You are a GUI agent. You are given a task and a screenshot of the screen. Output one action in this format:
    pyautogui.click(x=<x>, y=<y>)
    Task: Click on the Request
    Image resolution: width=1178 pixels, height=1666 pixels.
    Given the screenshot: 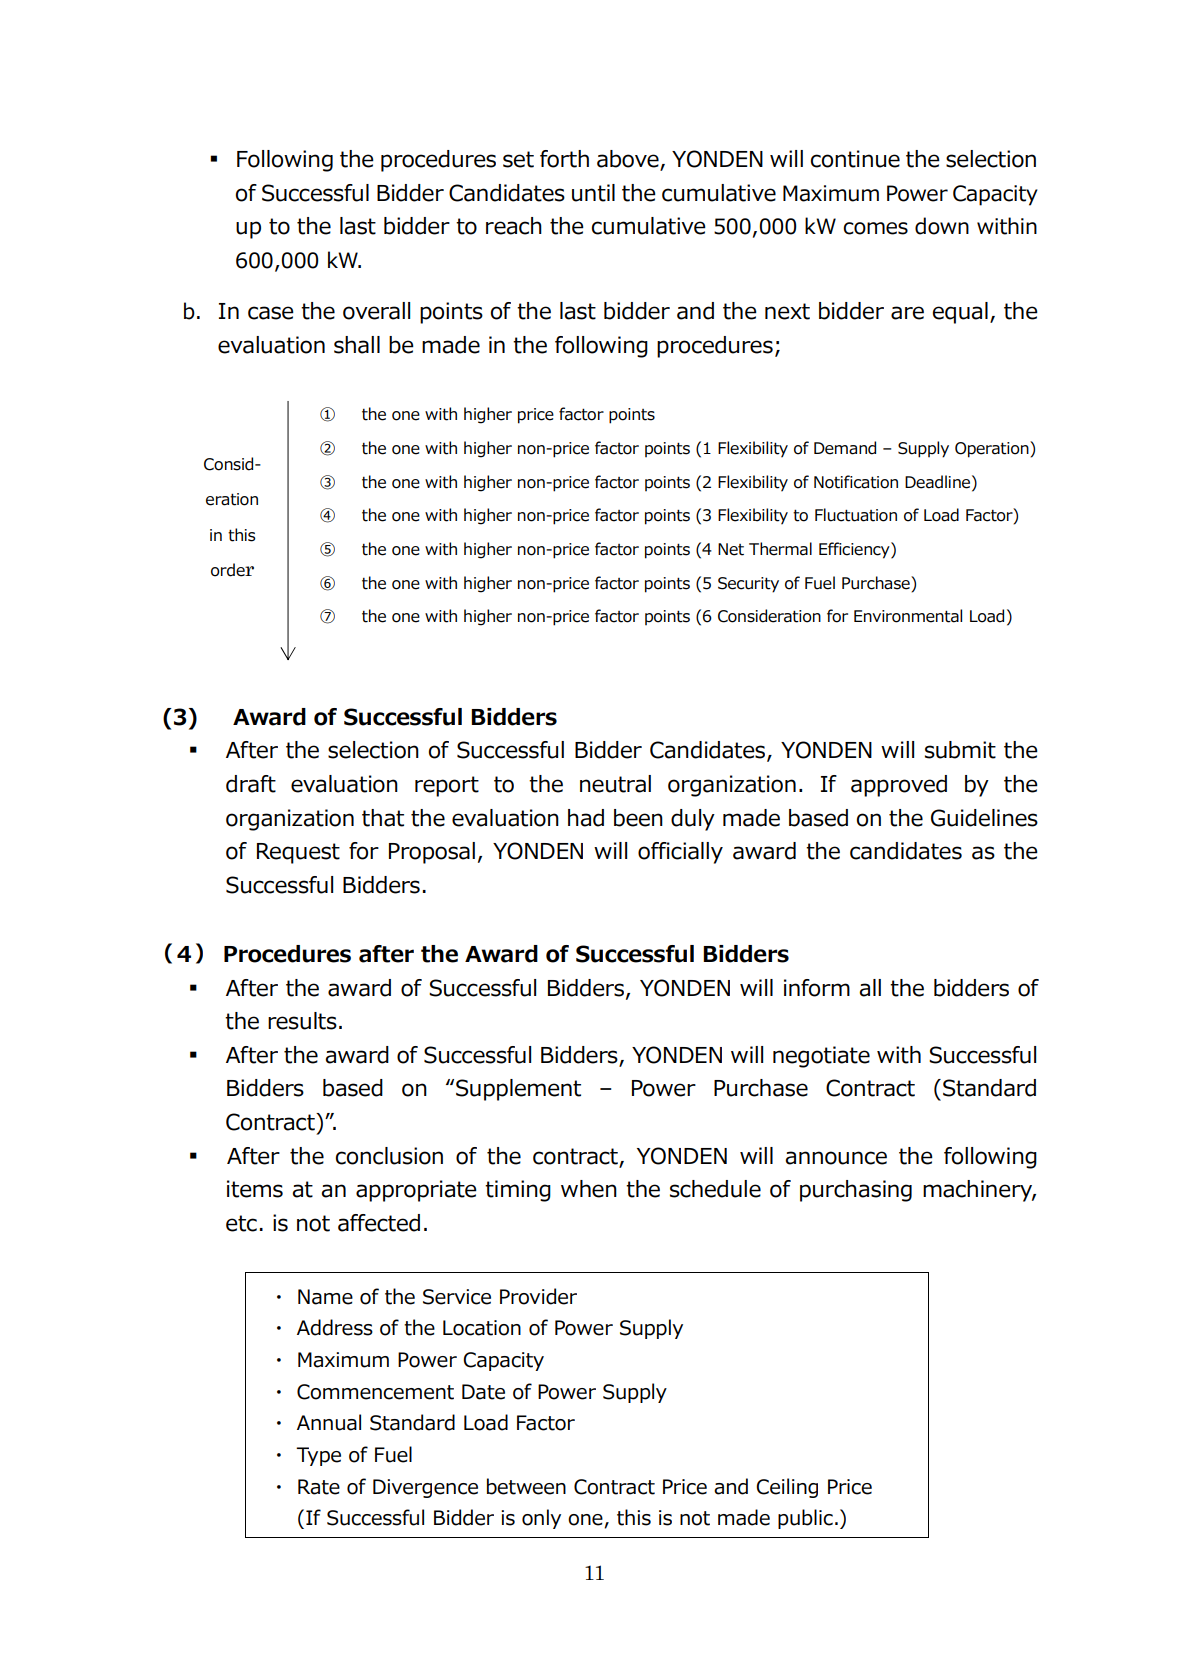 What is the action you would take?
    pyautogui.click(x=298, y=853)
